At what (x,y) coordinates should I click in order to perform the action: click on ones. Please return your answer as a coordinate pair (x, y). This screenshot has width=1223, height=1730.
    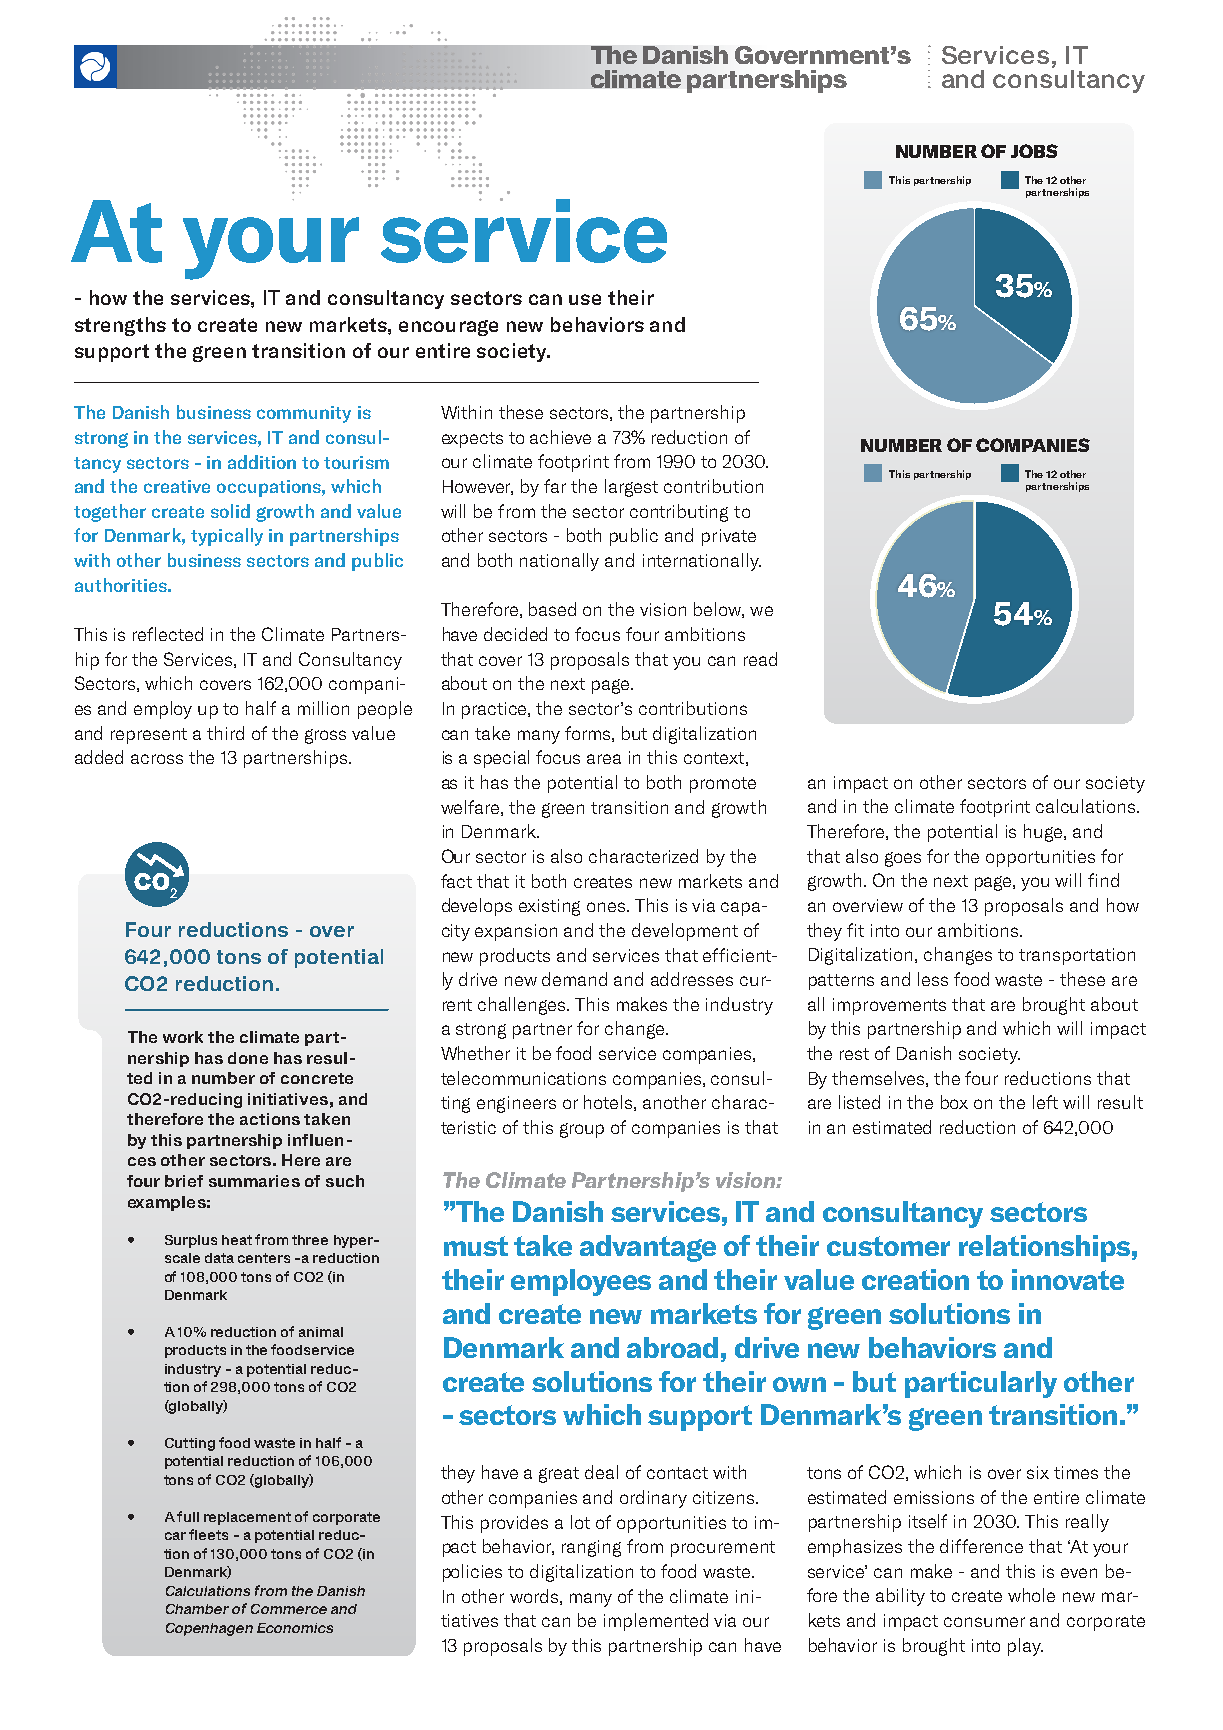
    Looking at the image, I should click on (607, 907).
